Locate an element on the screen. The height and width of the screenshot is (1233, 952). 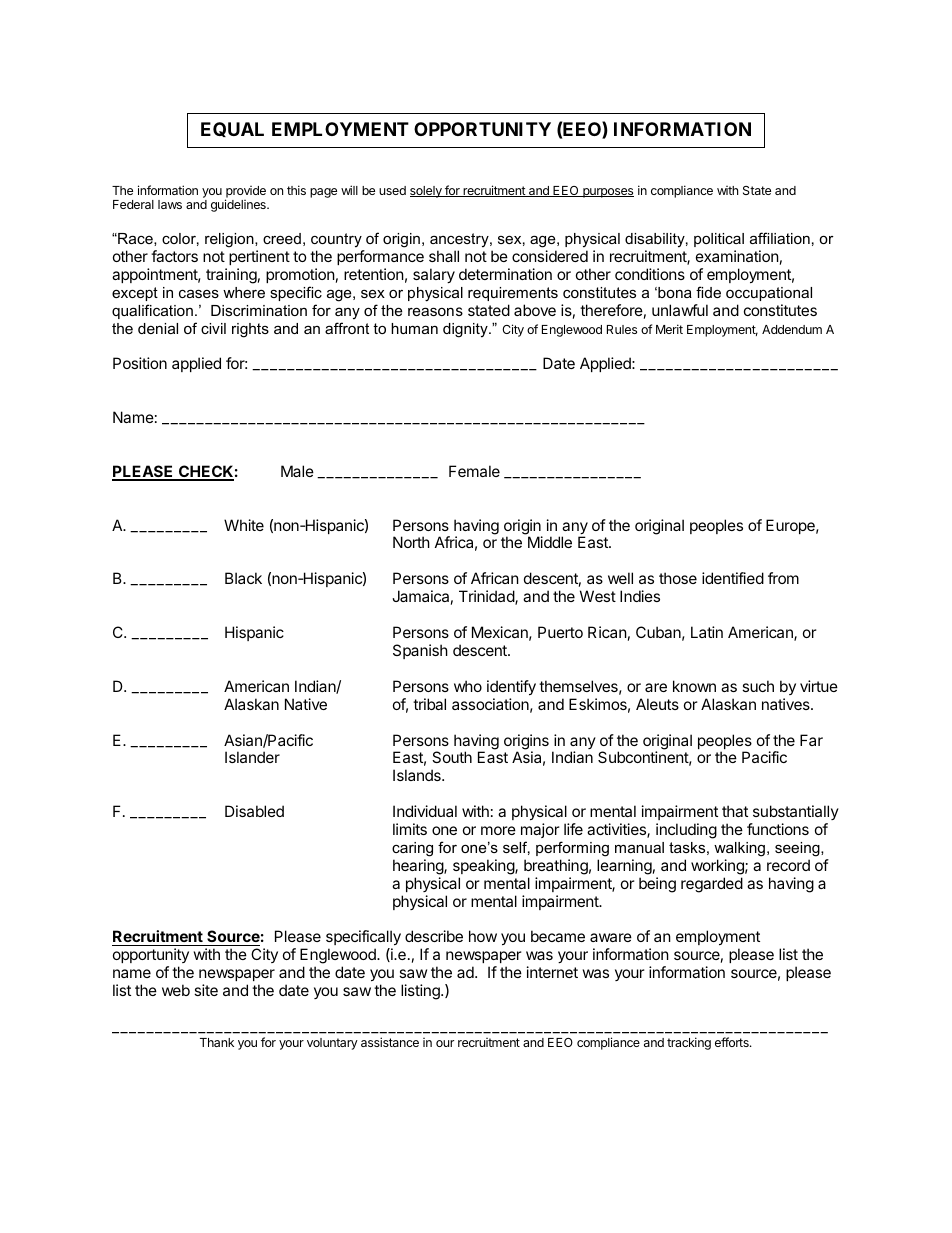
political is located at coordinates (719, 240).
